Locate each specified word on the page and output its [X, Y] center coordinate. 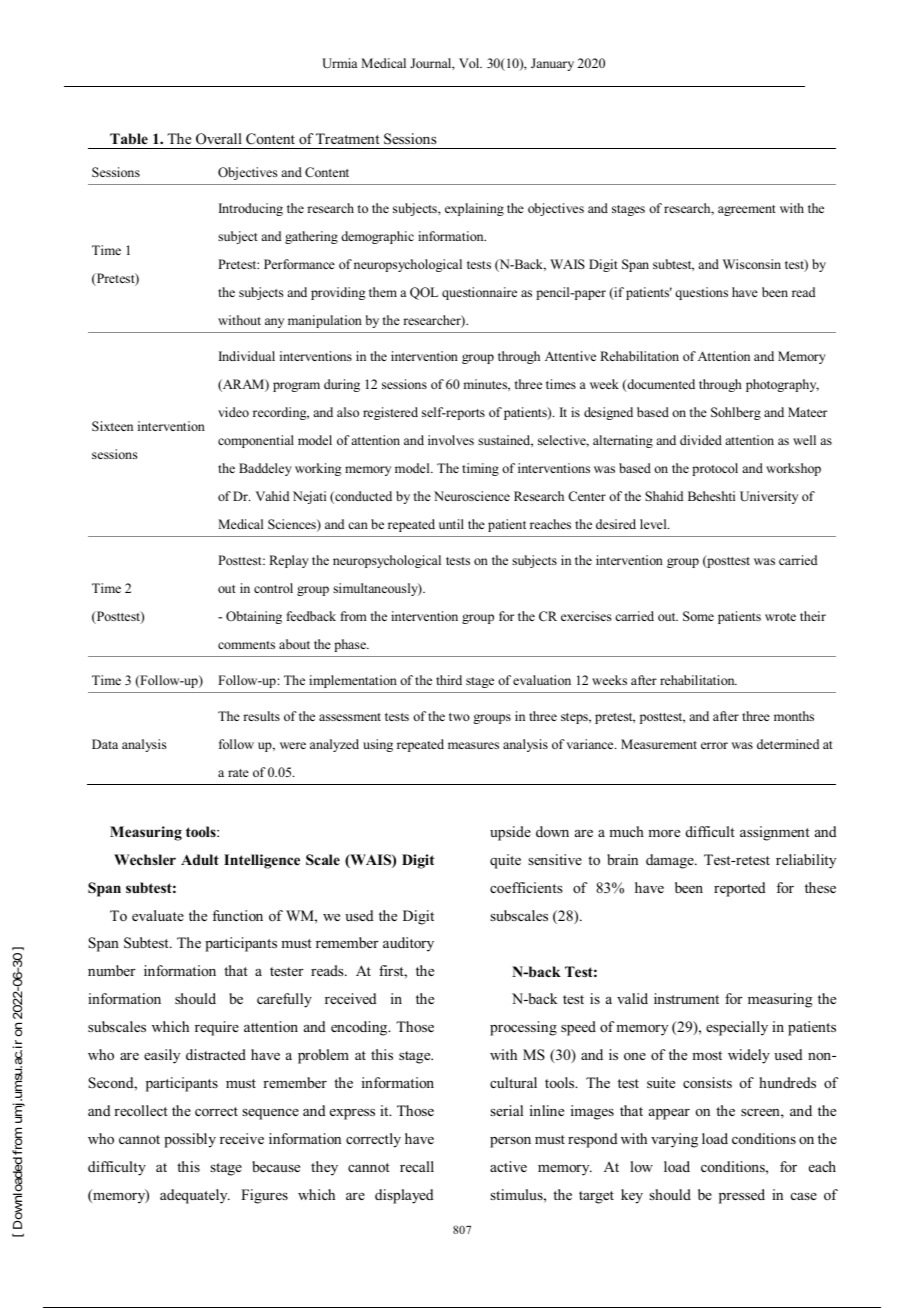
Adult [200, 859]
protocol [715, 469]
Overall [219, 139]
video [233, 412]
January [552, 64]
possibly [190, 1140]
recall [417, 1166]
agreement [747, 210]
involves [451, 440]
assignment [775, 833]
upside [510, 833]
